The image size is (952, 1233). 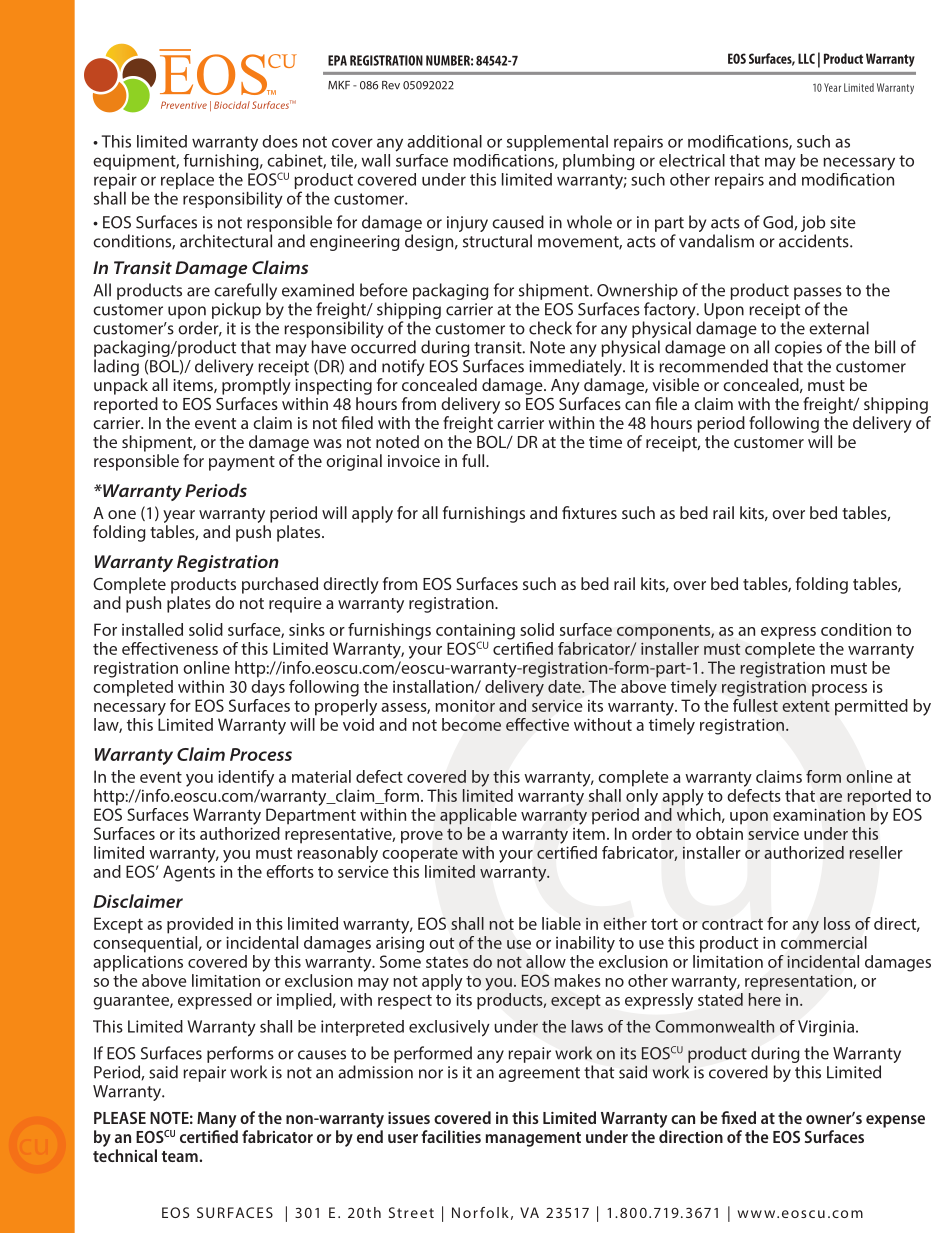 I want to click on installed, so click(x=152, y=629).
